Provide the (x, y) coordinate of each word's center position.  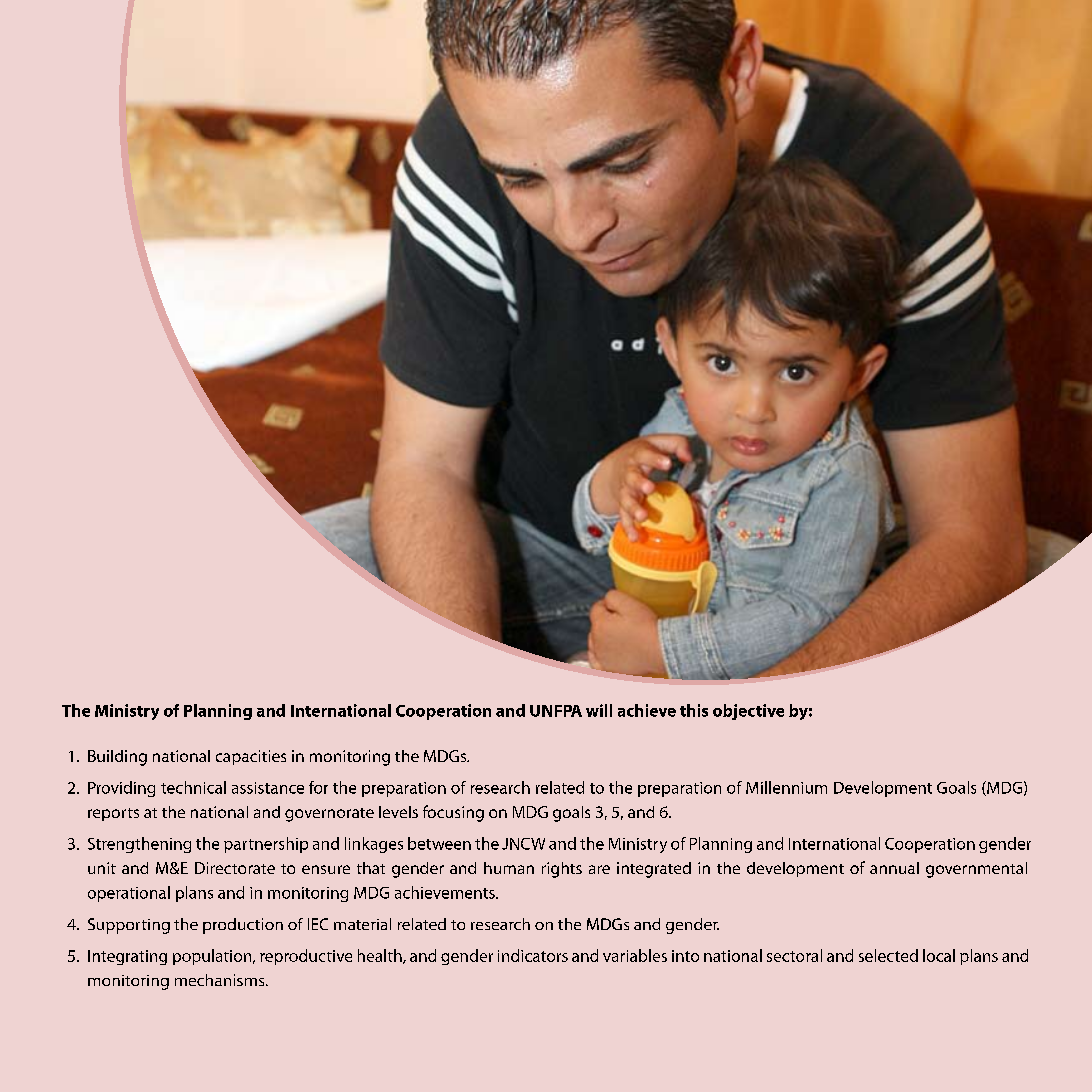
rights (562, 870)
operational (129, 894)
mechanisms (221, 980)
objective (748, 712)
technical (193, 787)
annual (894, 868)
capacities (251, 757)
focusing (453, 813)
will (599, 710)
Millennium (786, 787)
